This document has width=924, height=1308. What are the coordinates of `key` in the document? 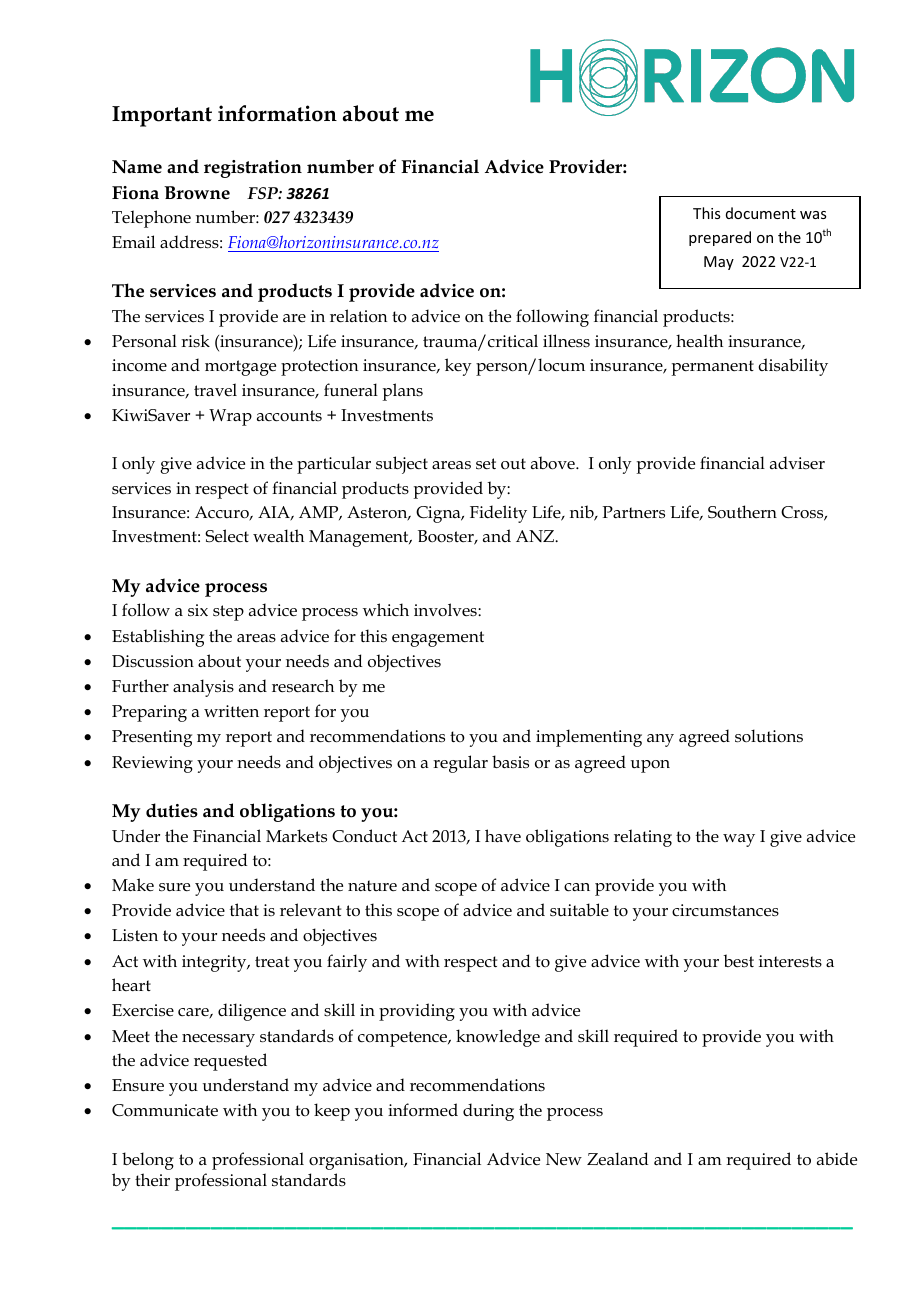 It's located at (458, 367).
